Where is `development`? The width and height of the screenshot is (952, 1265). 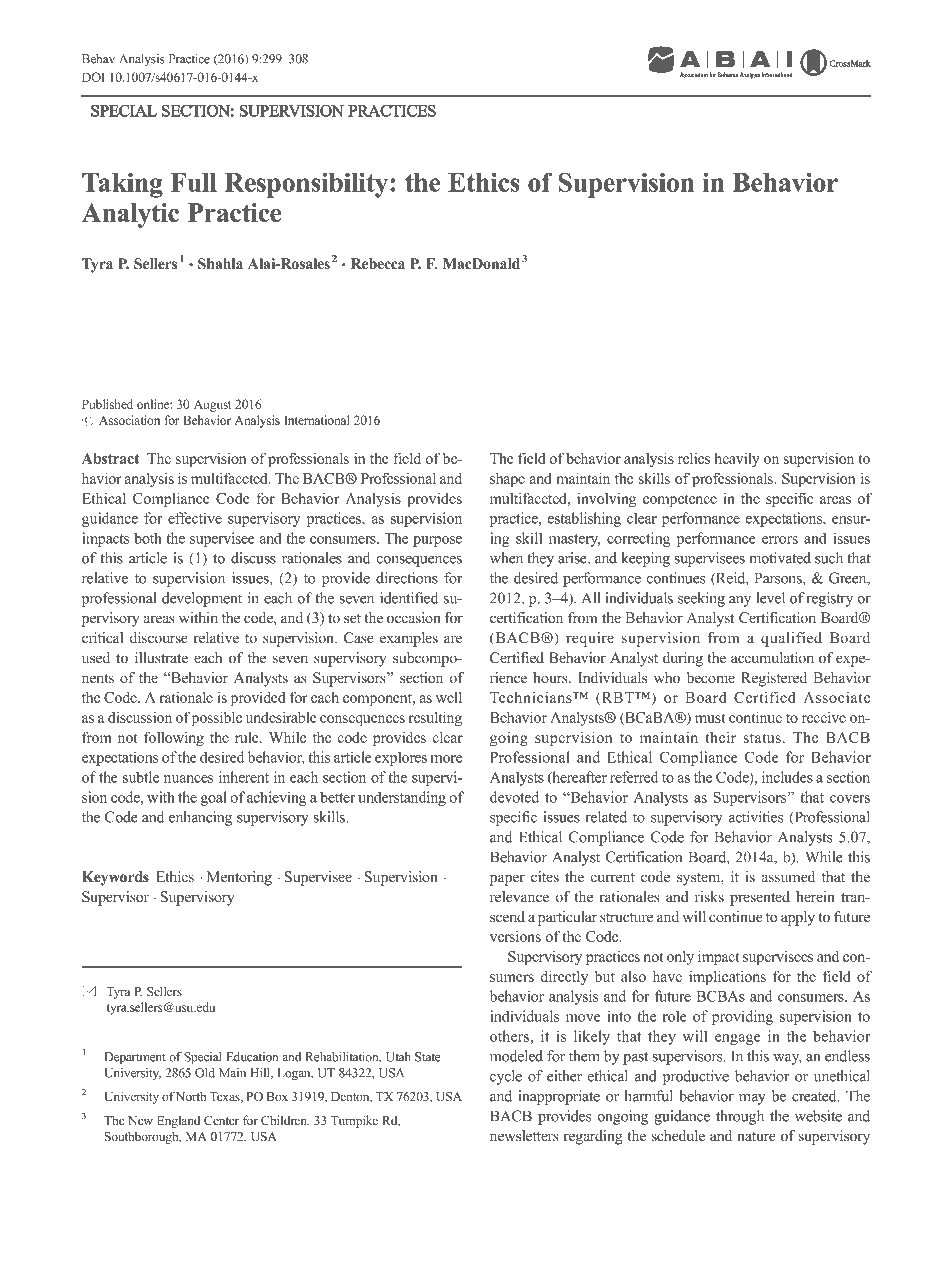 development is located at coordinates (202, 599).
